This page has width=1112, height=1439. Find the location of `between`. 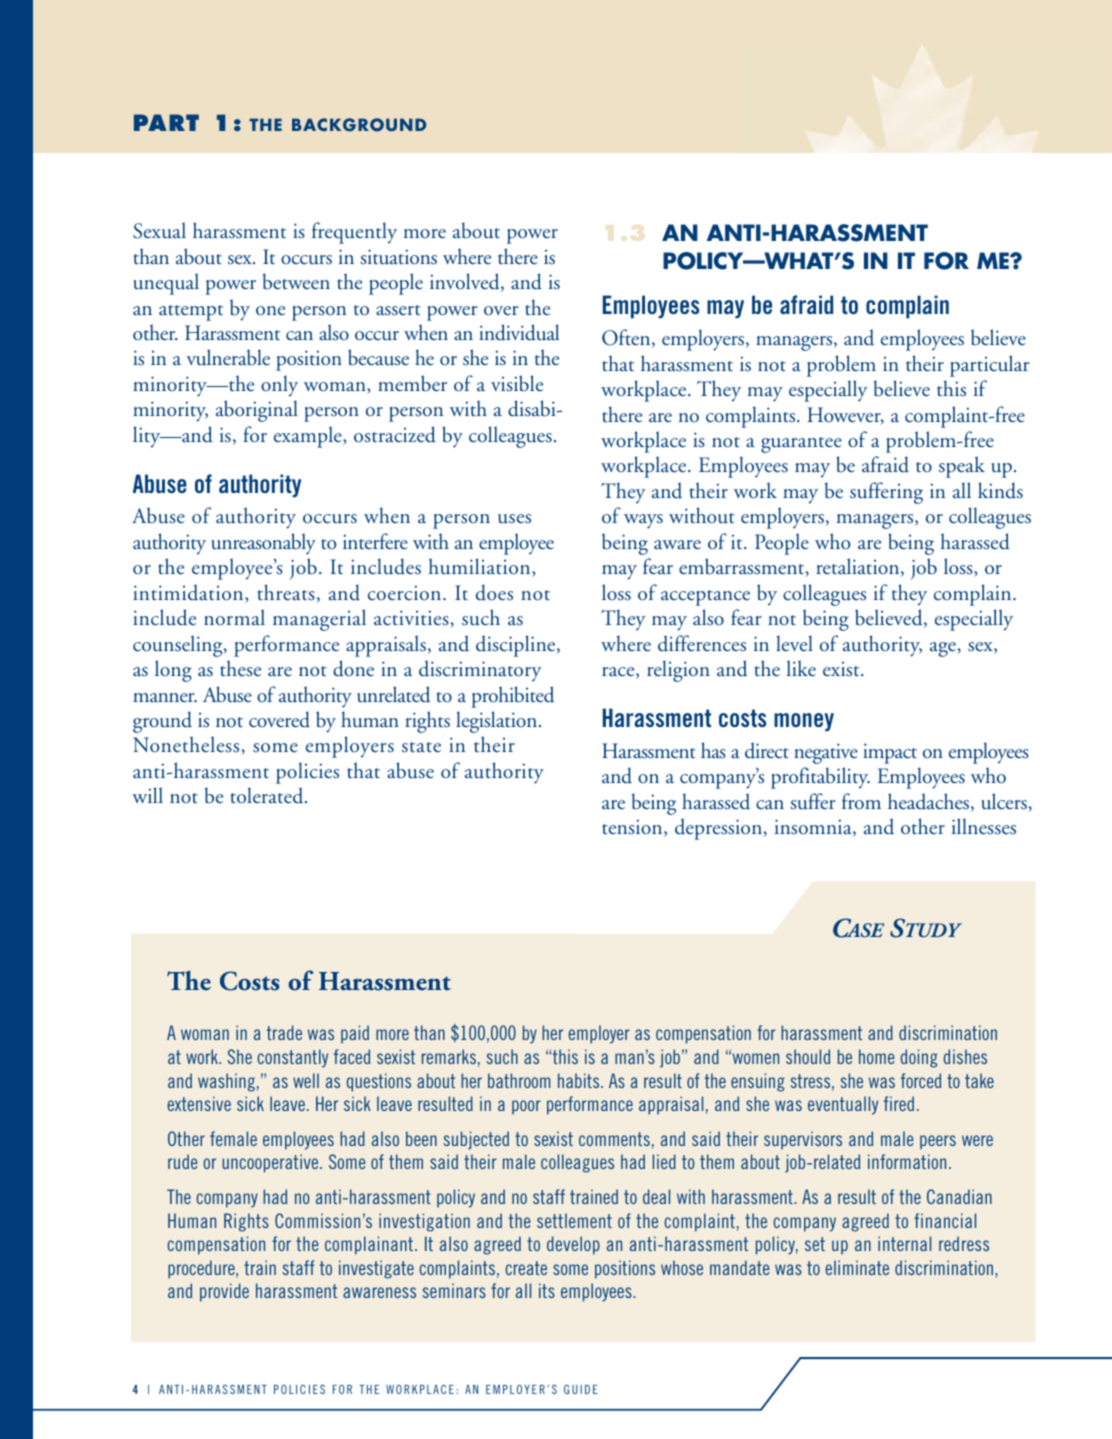

between is located at coordinates (296, 281).
